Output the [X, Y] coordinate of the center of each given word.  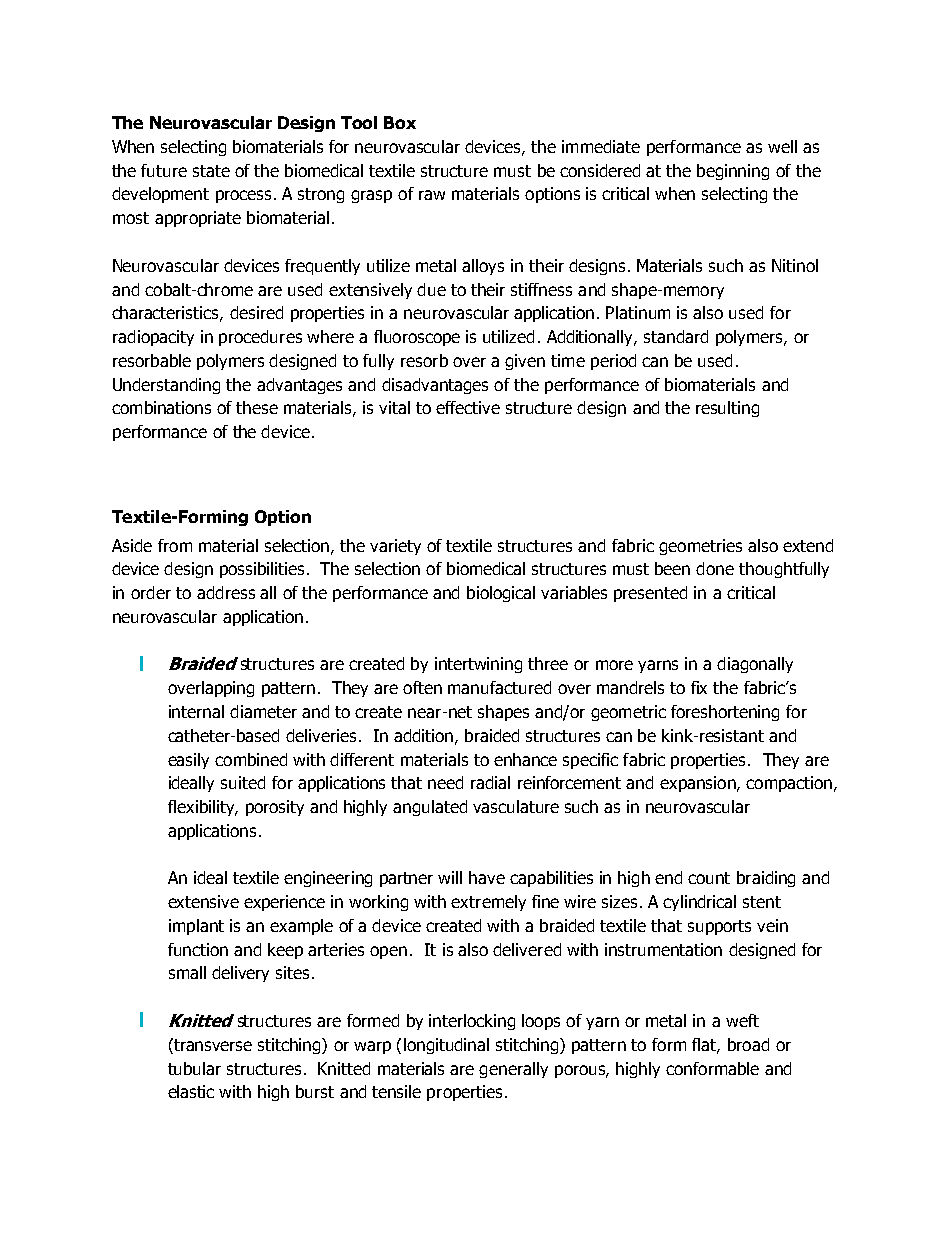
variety [395, 547]
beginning [733, 172]
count [709, 878]
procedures [260, 338]
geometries [700, 547]
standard [676, 336]
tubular [194, 1068]
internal [196, 711]
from [175, 545]
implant [196, 927]
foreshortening [725, 713]
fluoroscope [417, 338]
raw [432, 195]
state [211, 171]
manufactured [499, 687]
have [487, 877]
